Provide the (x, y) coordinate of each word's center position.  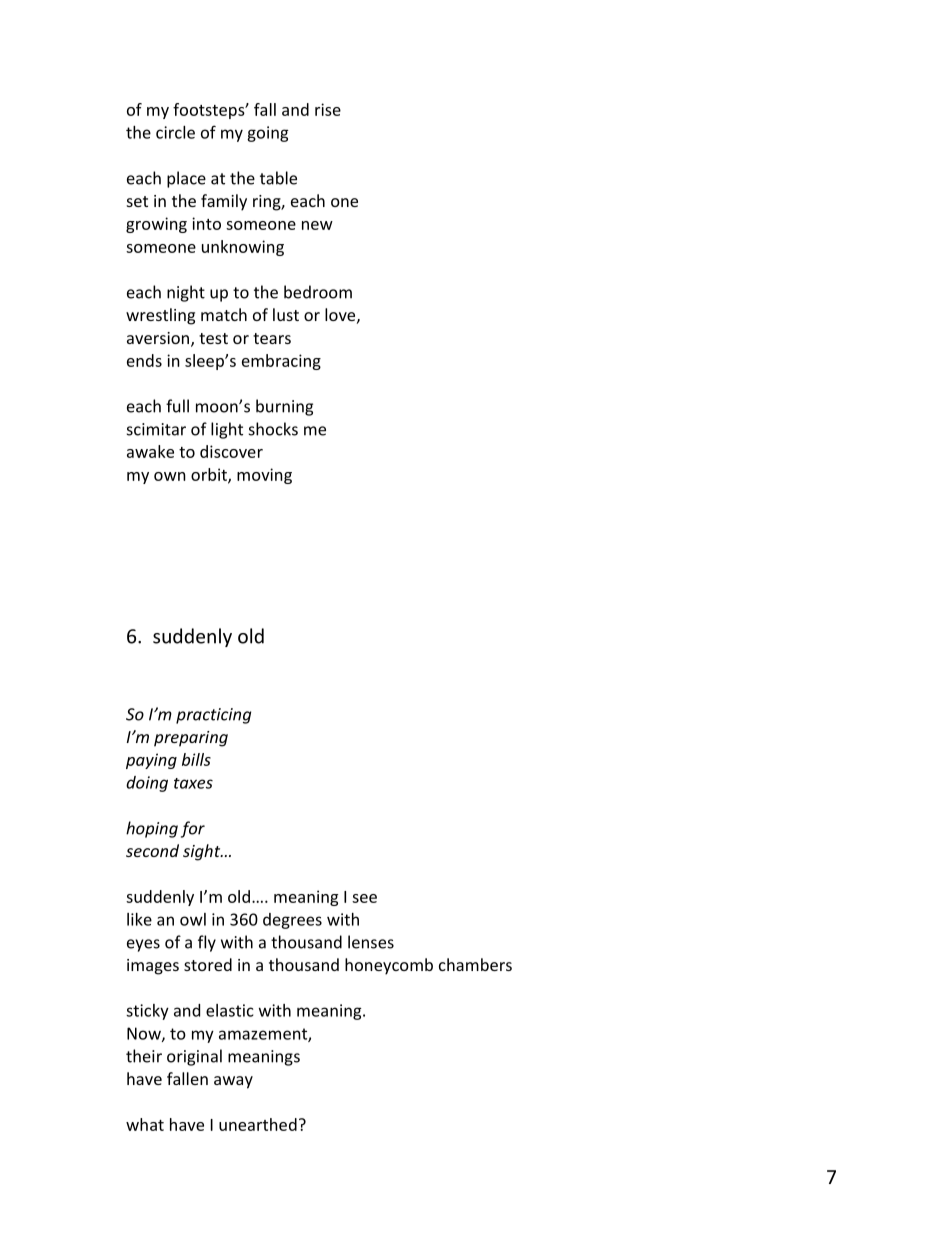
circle (175, 132)
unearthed (258, 1124)
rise (328, 109)
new (317, 225)
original (194, 1057)
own (170, 476)
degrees (292, 921)
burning (284, 407)
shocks (273, 429)
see (364, 898)
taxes (193, 783)
